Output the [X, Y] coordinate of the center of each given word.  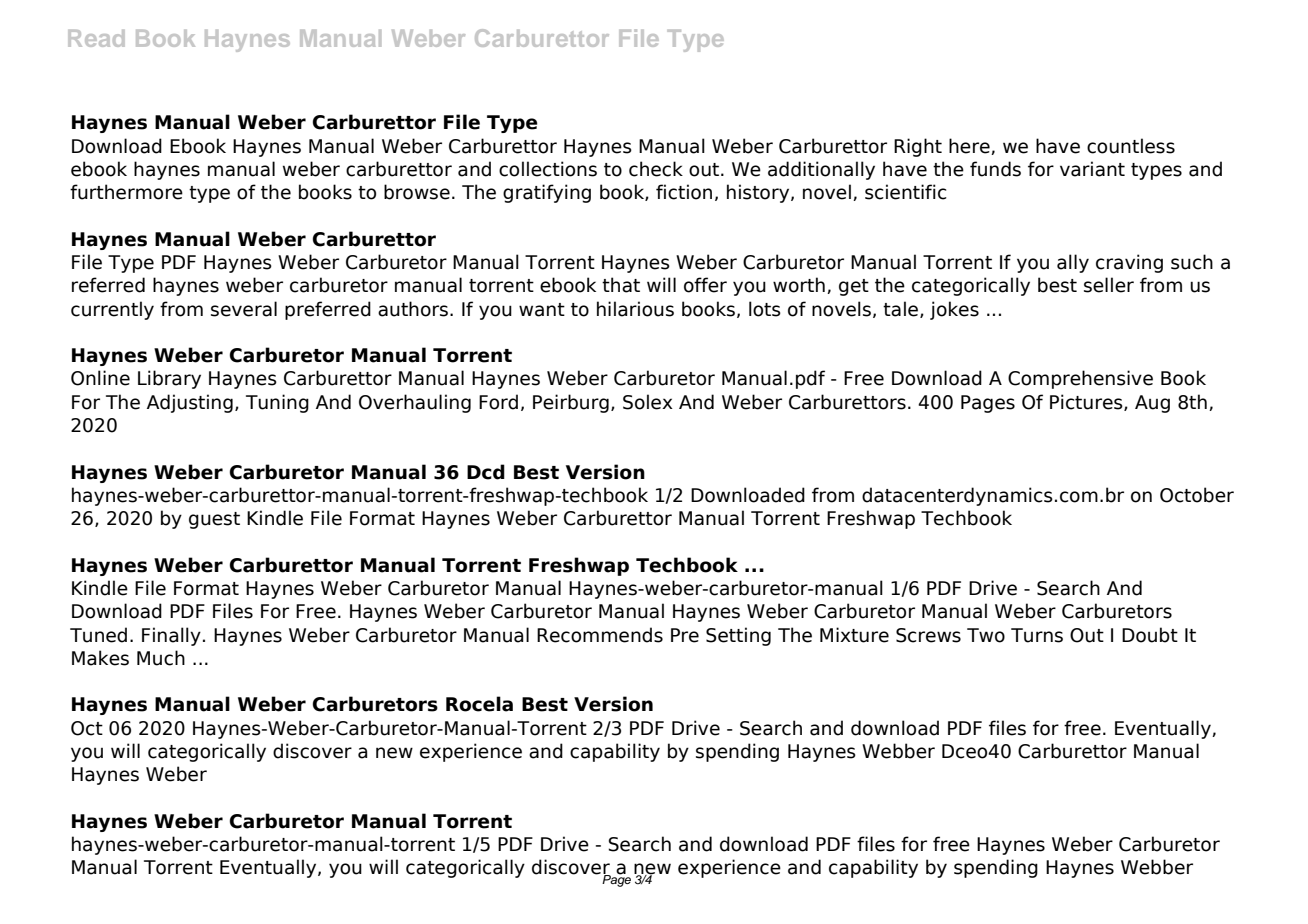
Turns [1037, 635]
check [656, 169]
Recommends [600, 635]
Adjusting [190, 403]
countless [1131, 146]
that [621, 285]
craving [1129, 263]
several [244, 309]
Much [161, 658]
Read [96, 38]
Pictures [1087, 402]
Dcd [486, 472]
